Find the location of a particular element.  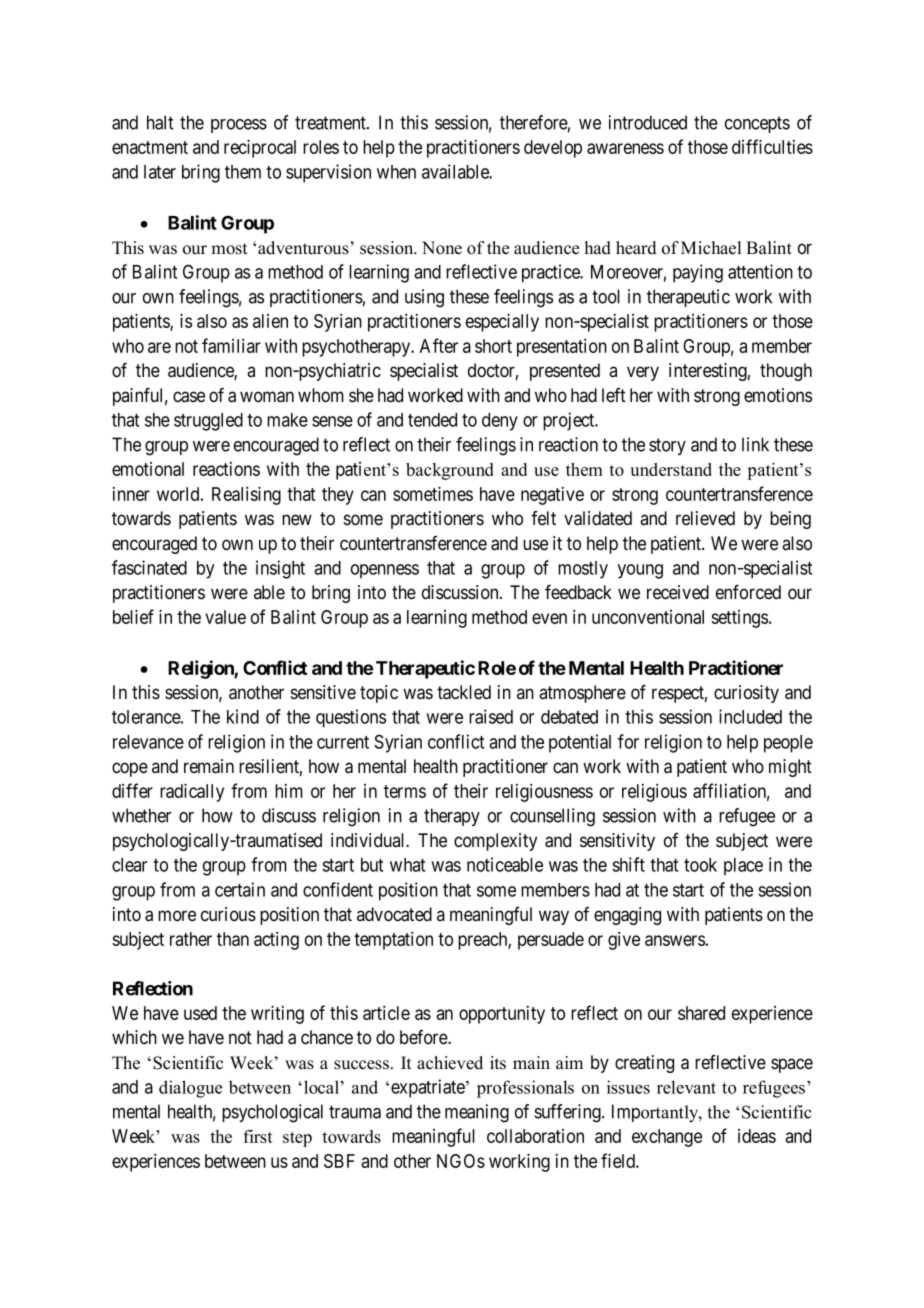

dialogue is located at coordinates (190, 1089).
